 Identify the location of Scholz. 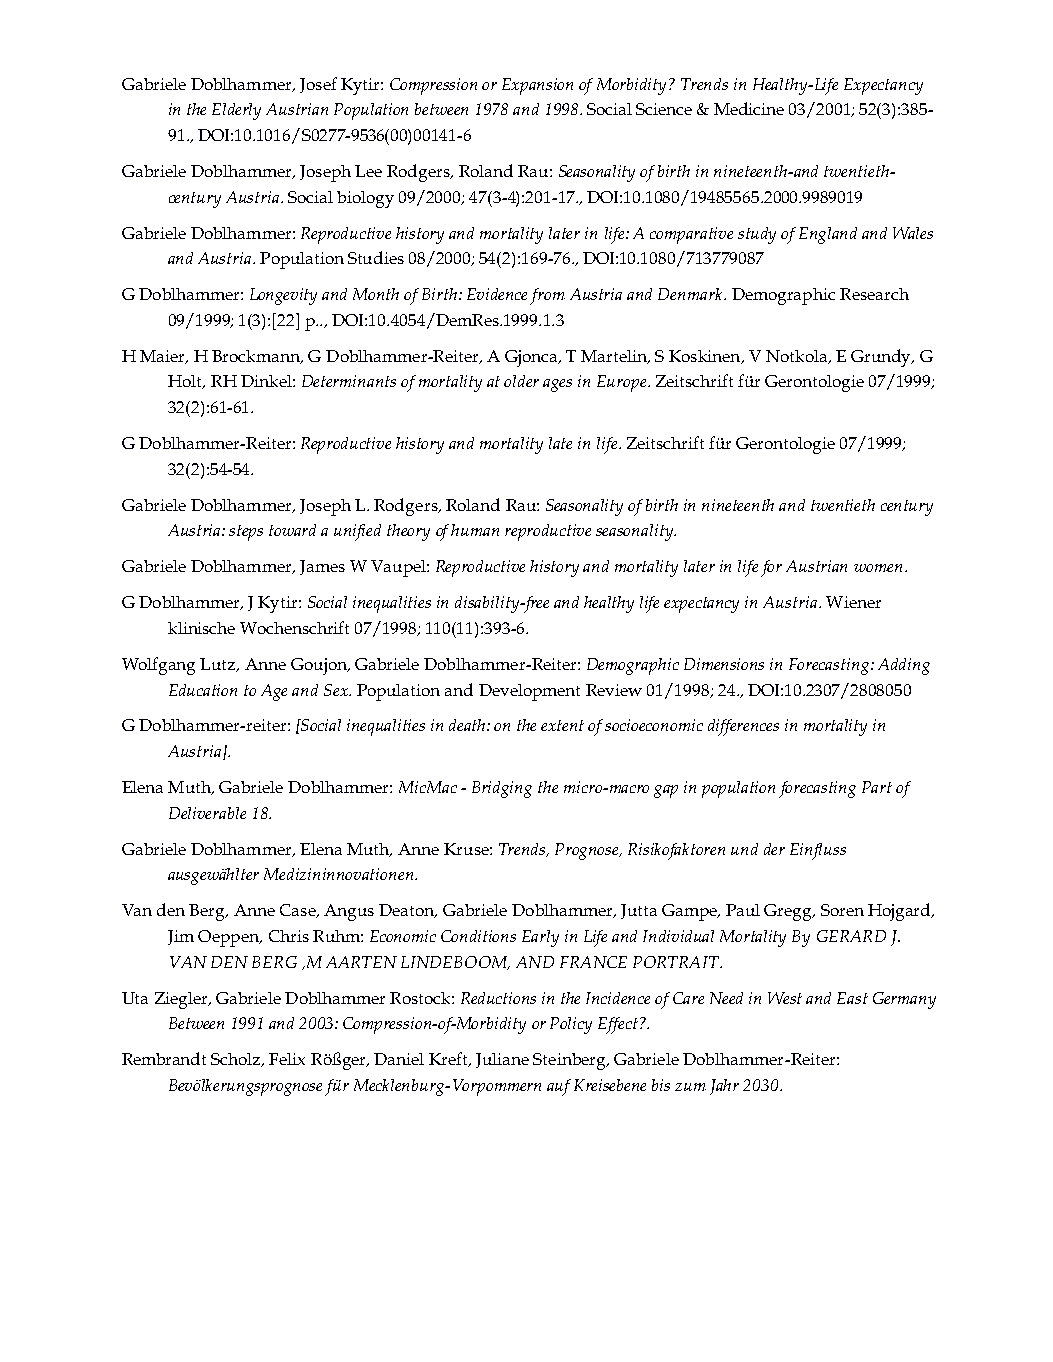
(237, 1060).
